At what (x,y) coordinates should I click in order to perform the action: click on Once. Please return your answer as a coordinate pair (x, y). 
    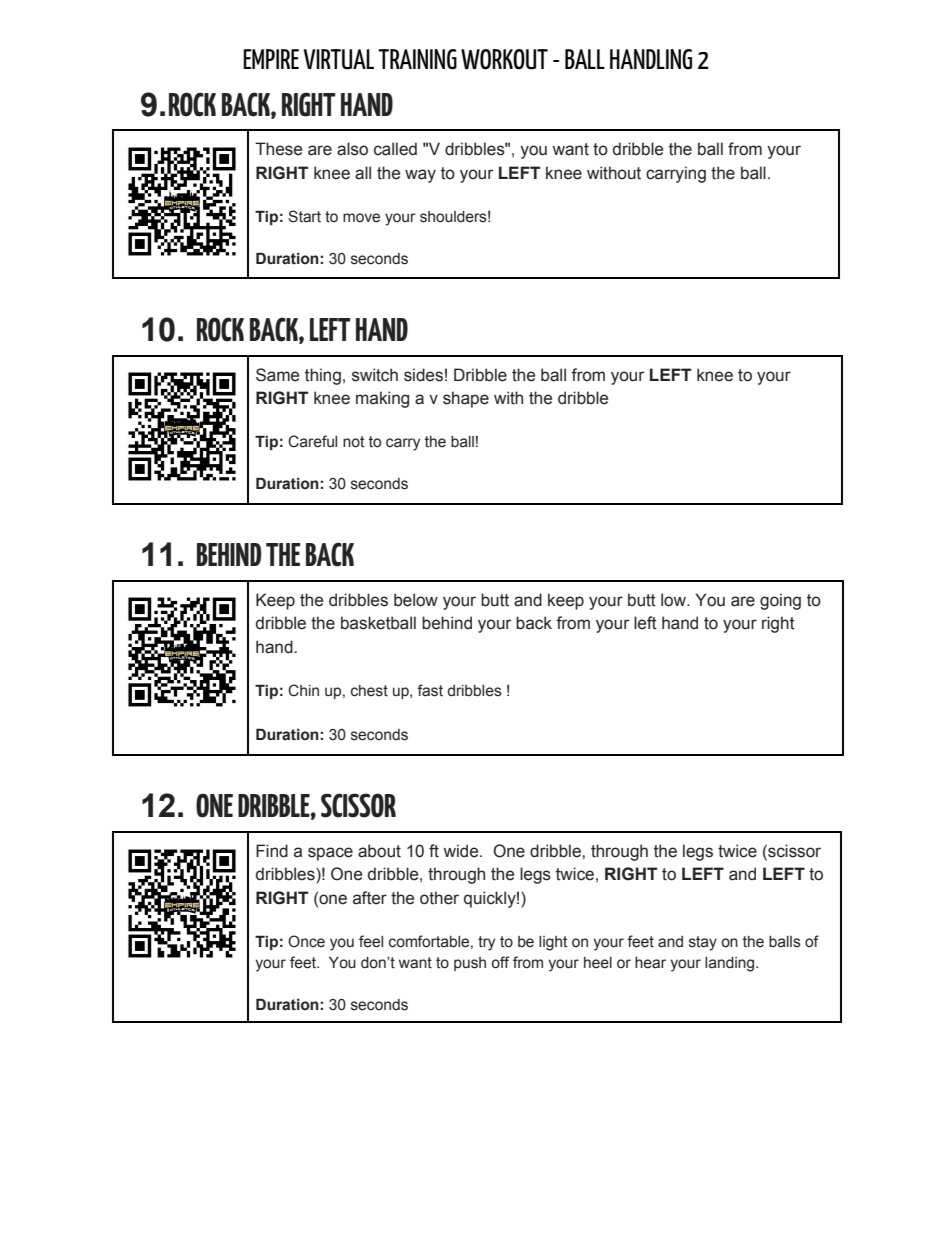
    Looking at the image, I should click on (306, 941).
